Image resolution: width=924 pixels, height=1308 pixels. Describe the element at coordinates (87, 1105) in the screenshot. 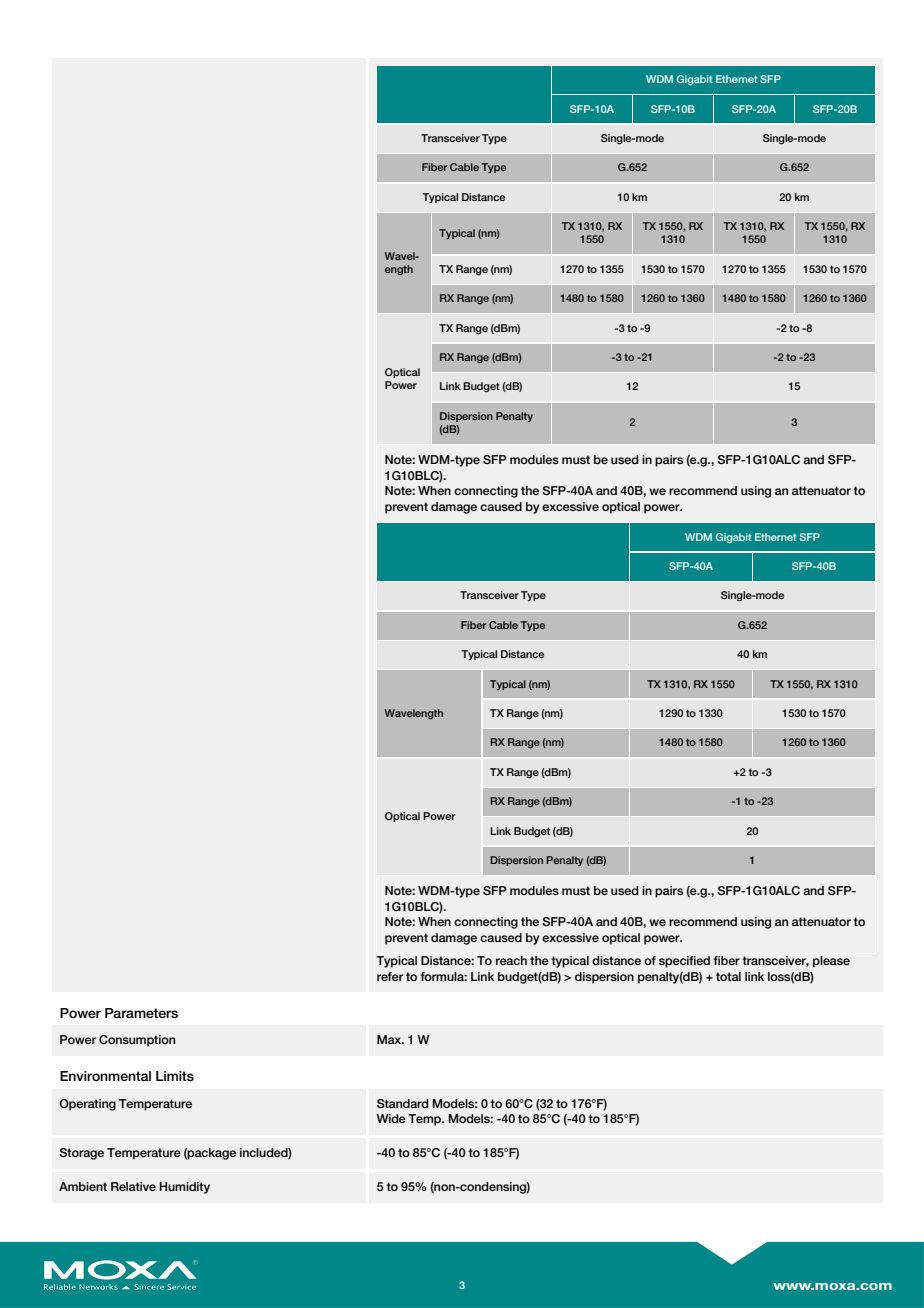

I see `Operating` at that location.
